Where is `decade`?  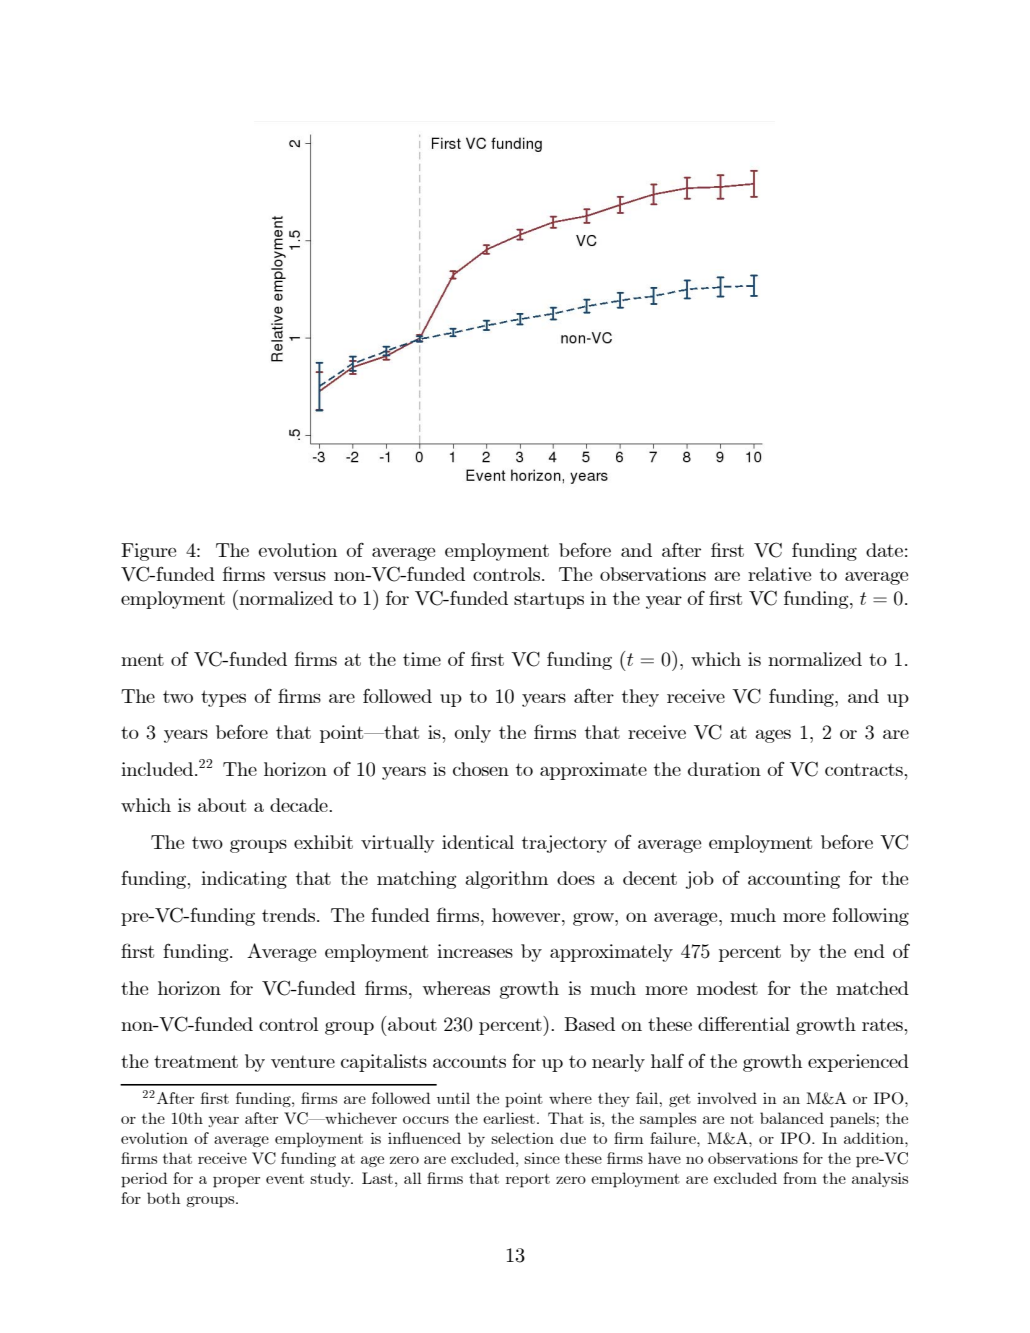 decade is located at coordinates (300, 805).
